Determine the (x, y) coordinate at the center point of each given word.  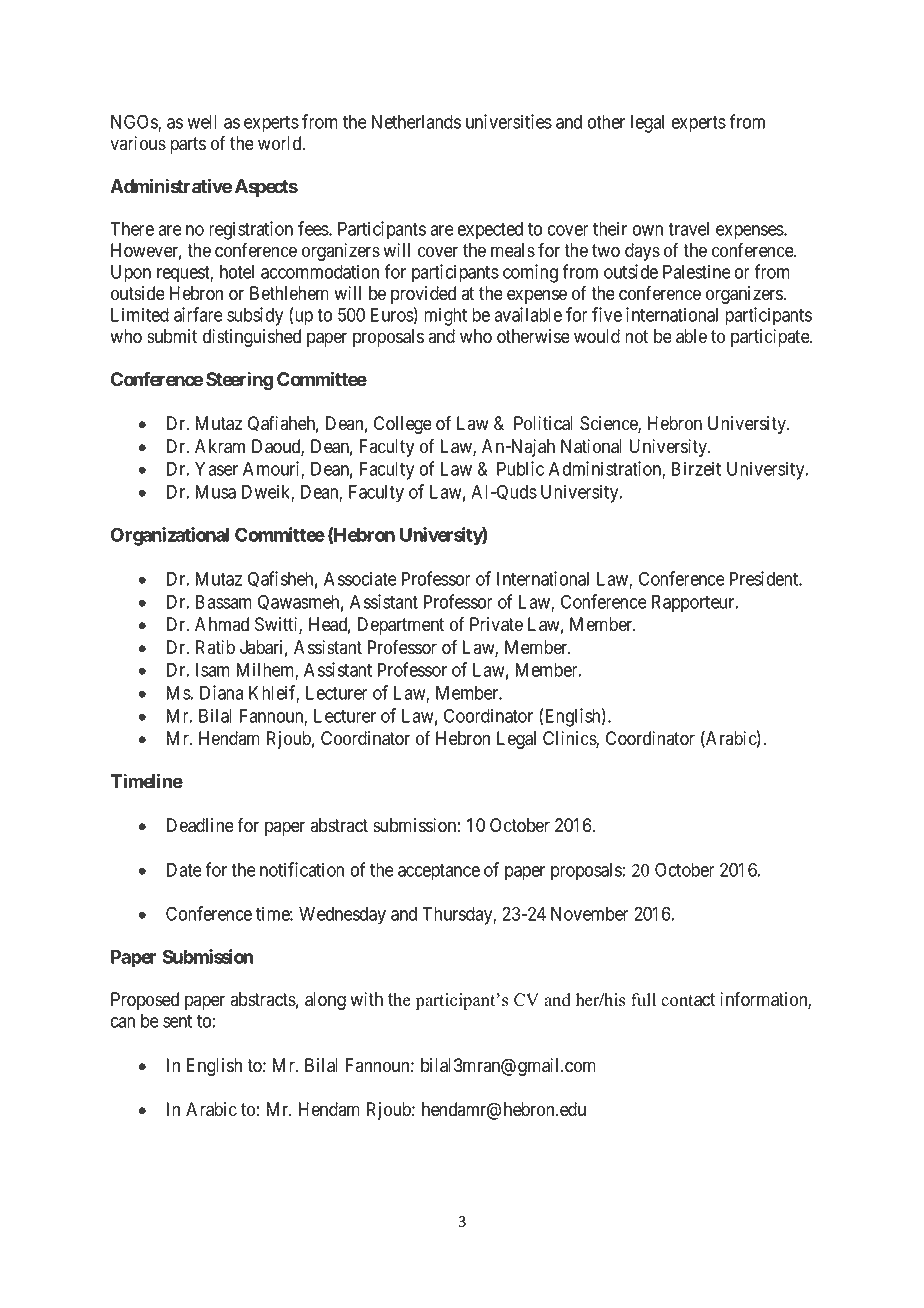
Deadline (200, 825)
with (366, 999)
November (590, 914)
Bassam (224, 602)
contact (688, 1000)
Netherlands (416, 122)
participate (771, 338)
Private (496, 624)
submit (172, 336)
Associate (360, 578)
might (445, 316)
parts (188, 145)
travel (688, 229)
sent (177, 1021)
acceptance (439, 872)
